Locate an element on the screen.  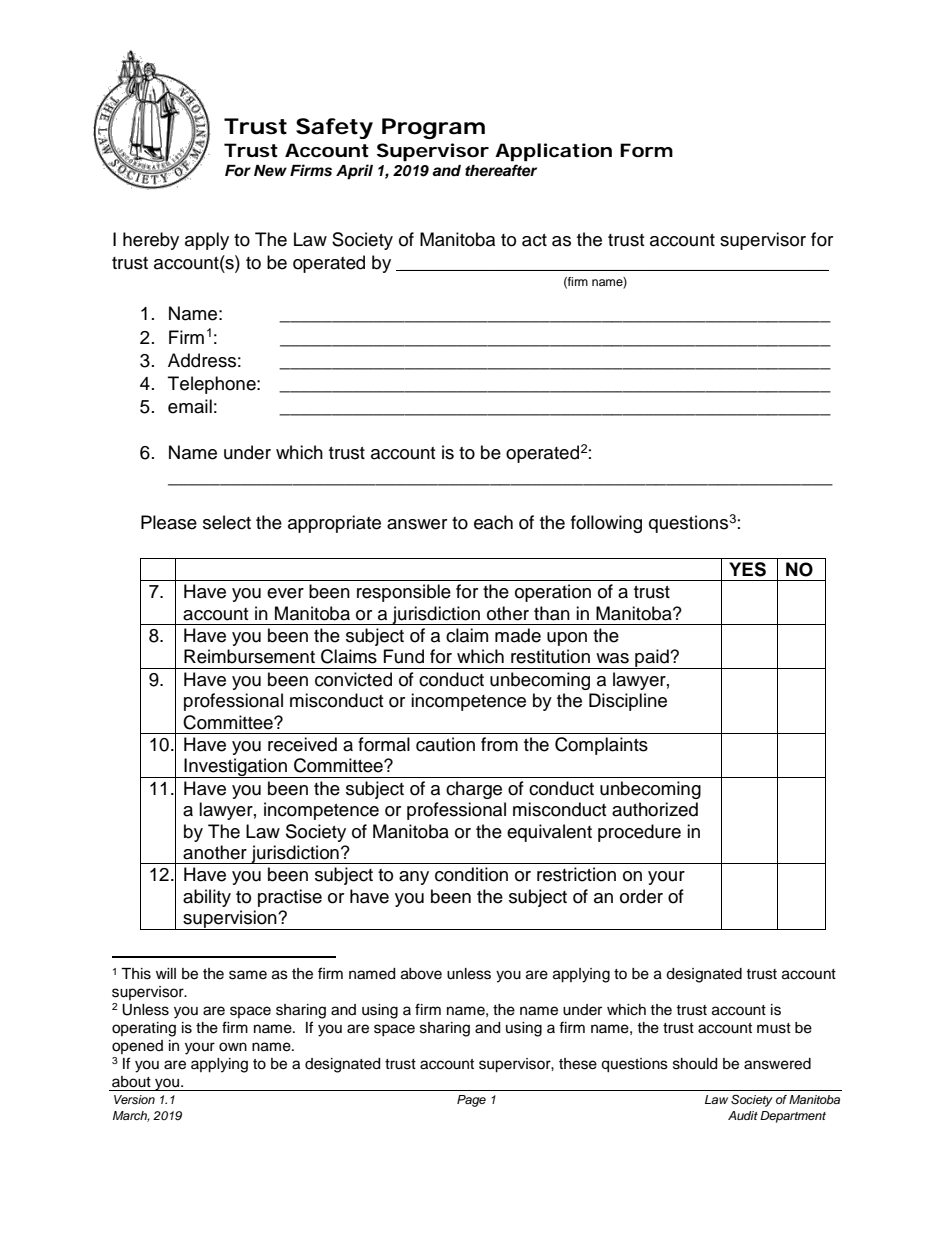
own is located at coordinates (233, 1047).
